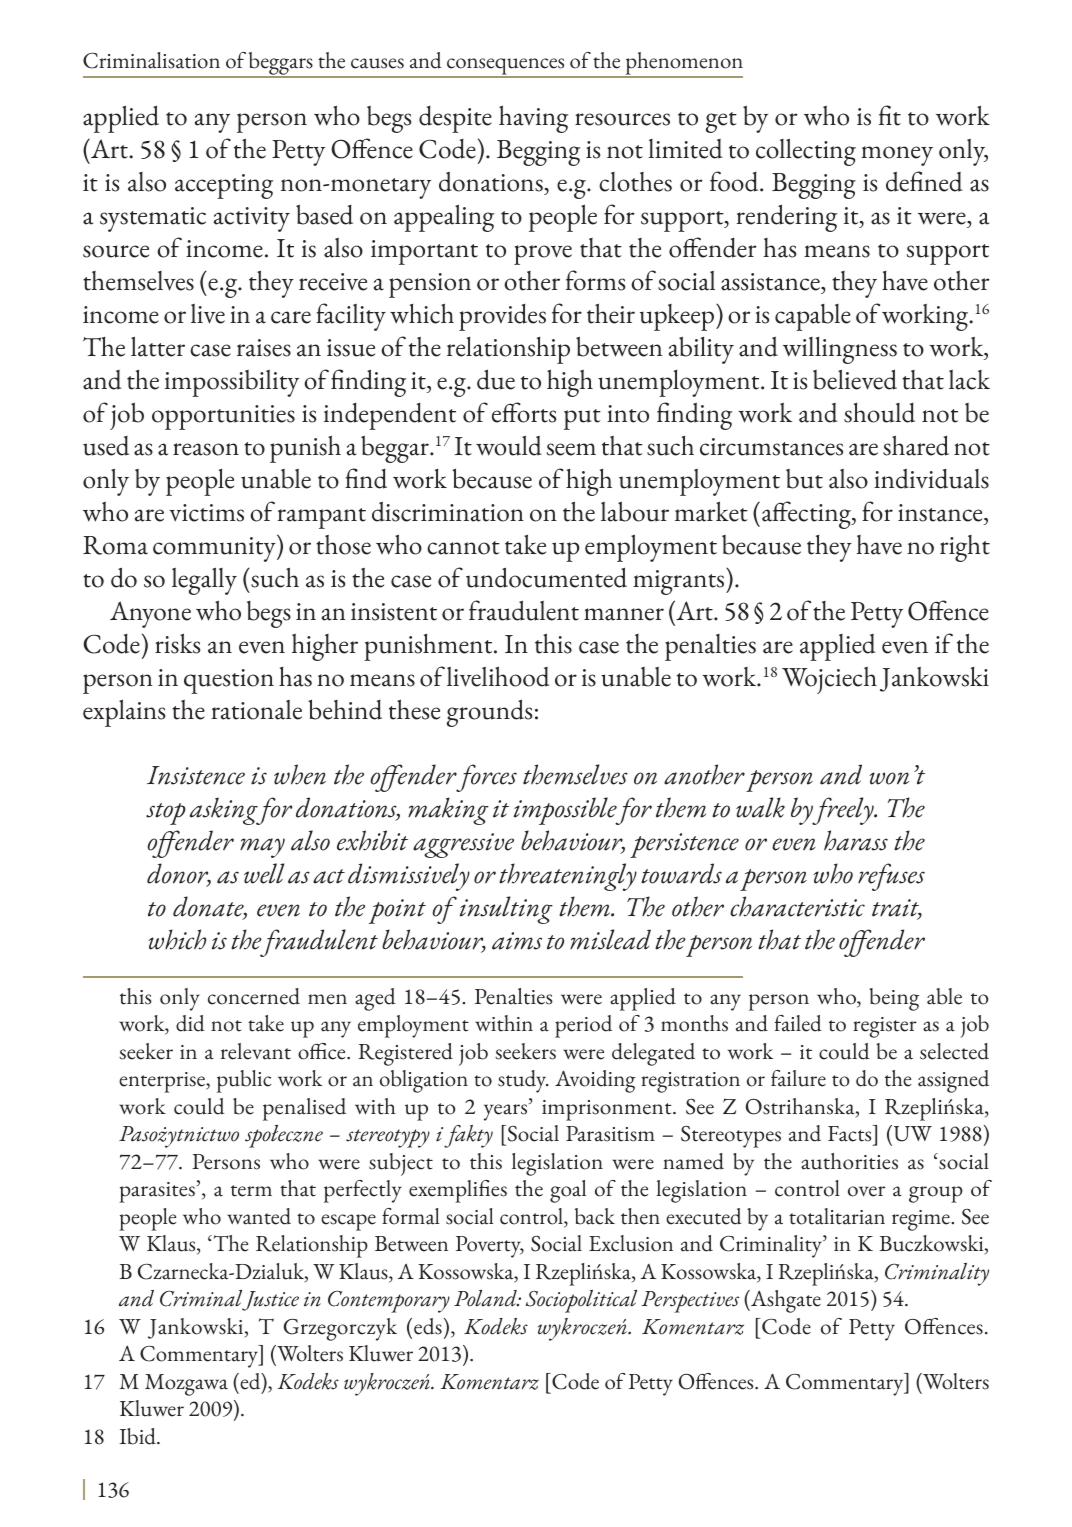 The image size is (1072, 1527). What do you see at coordinates (785, 1301) in the page?
I see `Ashgate` at bounding box center [785, 1301].
